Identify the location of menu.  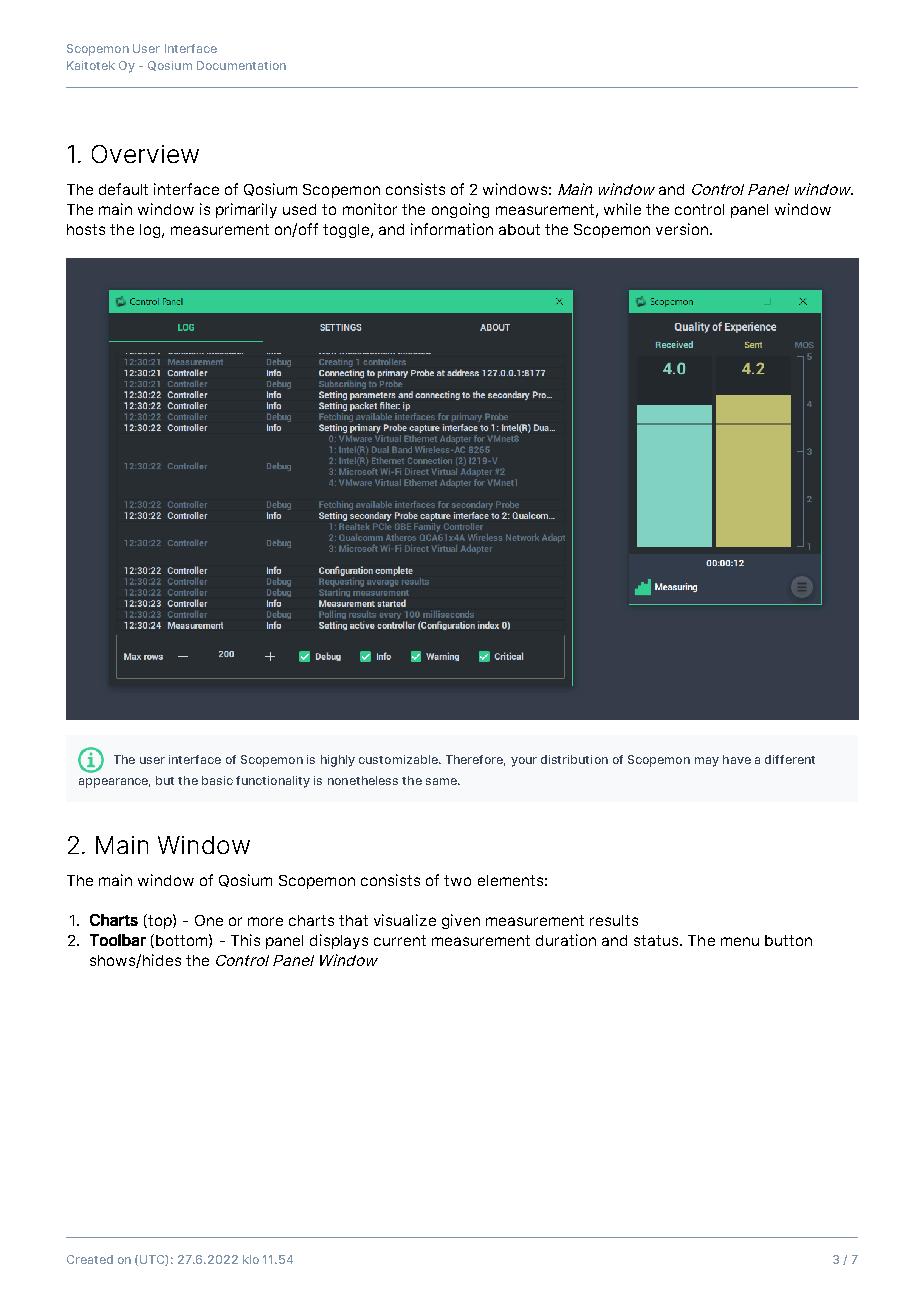
(740, 941).
